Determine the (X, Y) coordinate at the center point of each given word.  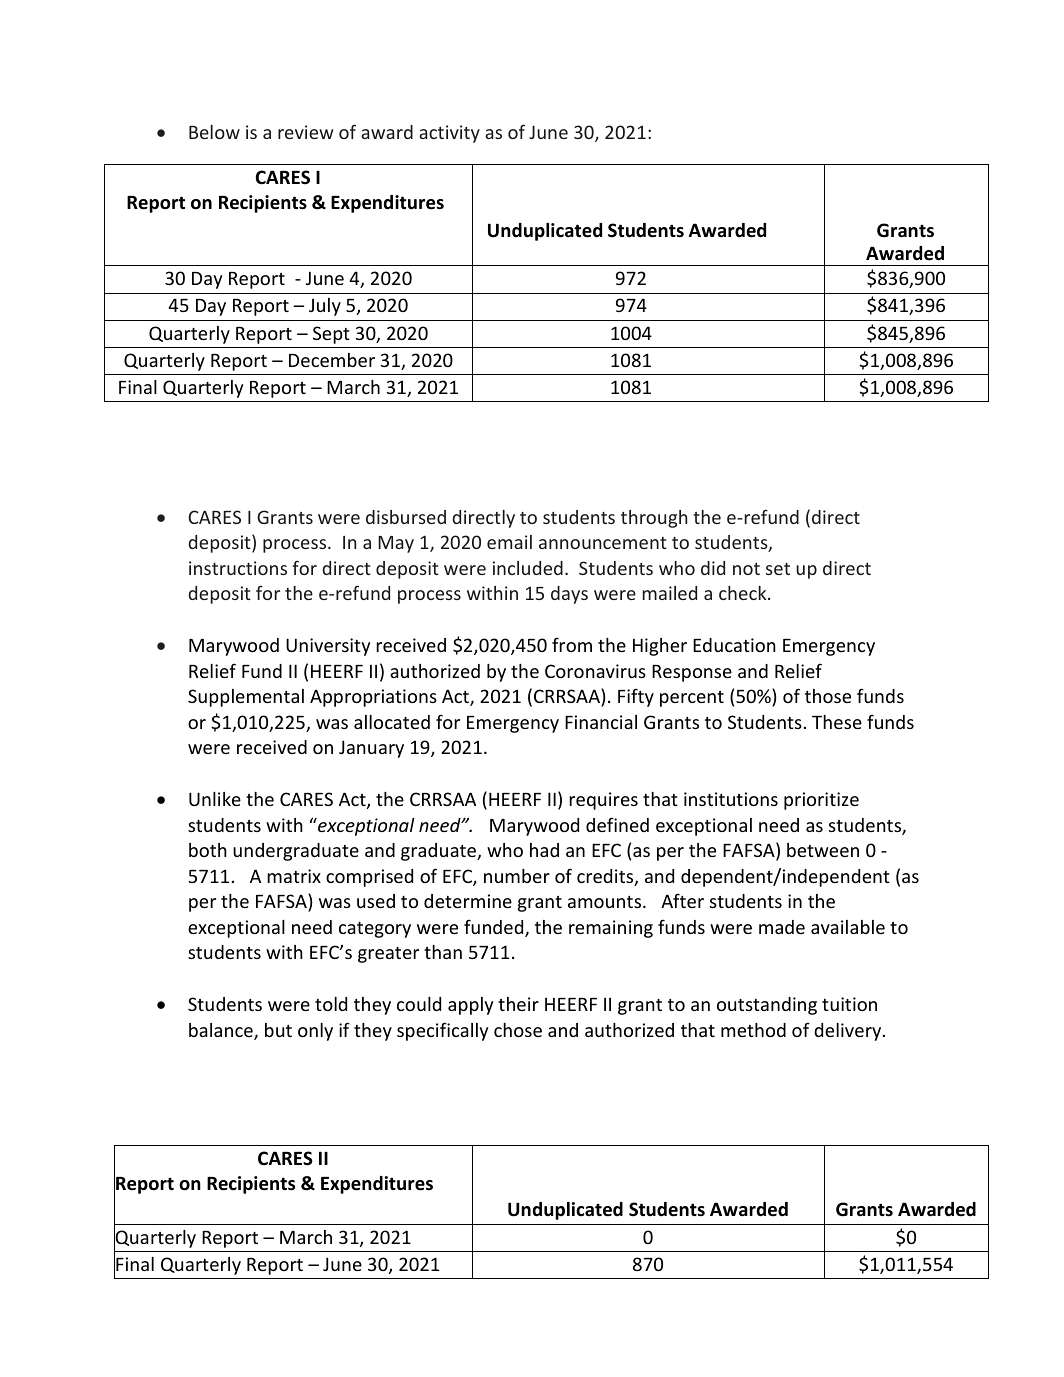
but (278, 1030)
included (528, 568)
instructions (238, 568)
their (518, 1004)
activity (449, 134)
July (325, 307)
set (778, 569)
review (306, 132)
